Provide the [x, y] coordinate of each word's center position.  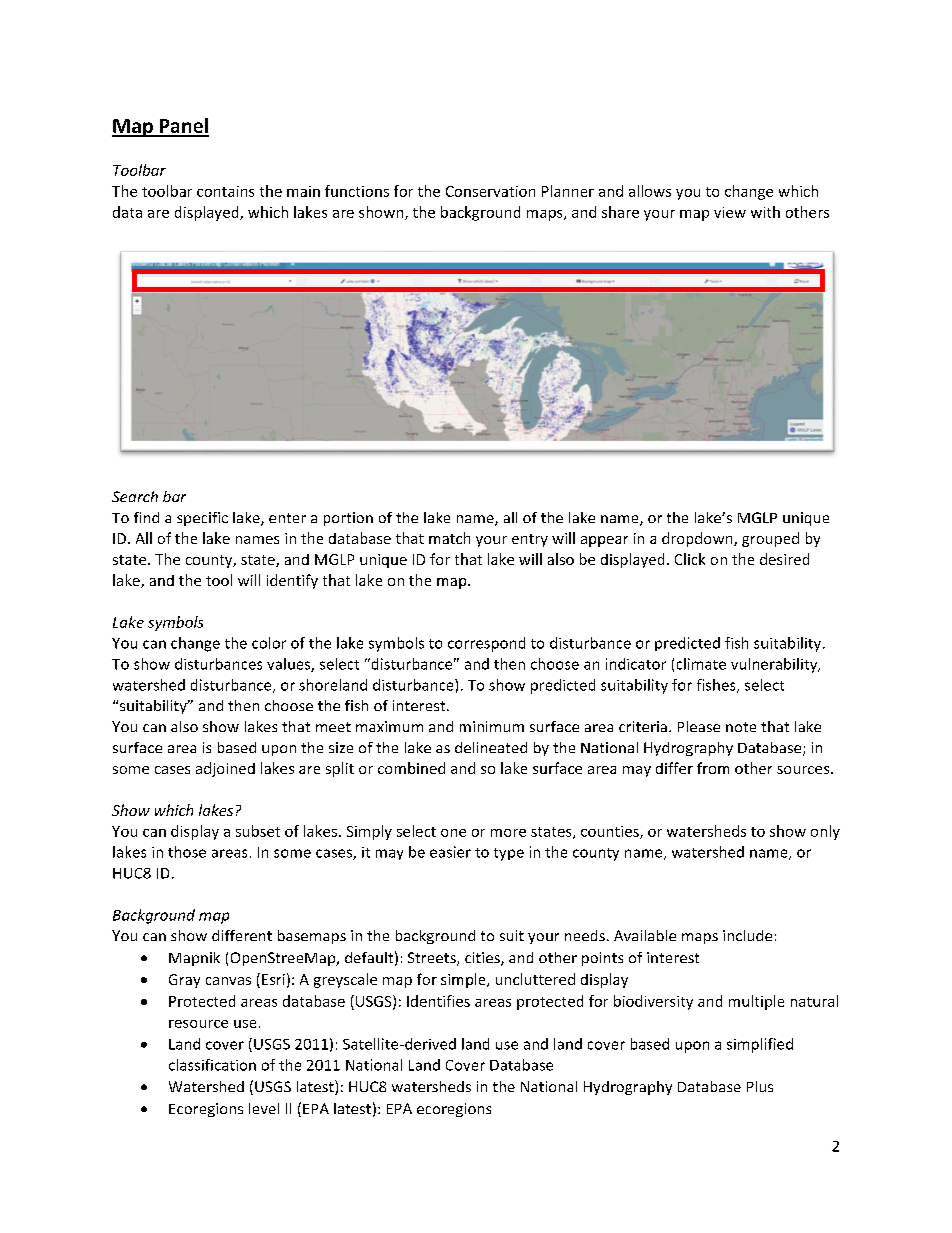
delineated [491, 747]
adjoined [225, 769]
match [449, 538]
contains [225, 191]
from [713, 768]
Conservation [490, 191]
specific [202, 519]
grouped [770, 539]
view [730, 212]
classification [212, 1065]
